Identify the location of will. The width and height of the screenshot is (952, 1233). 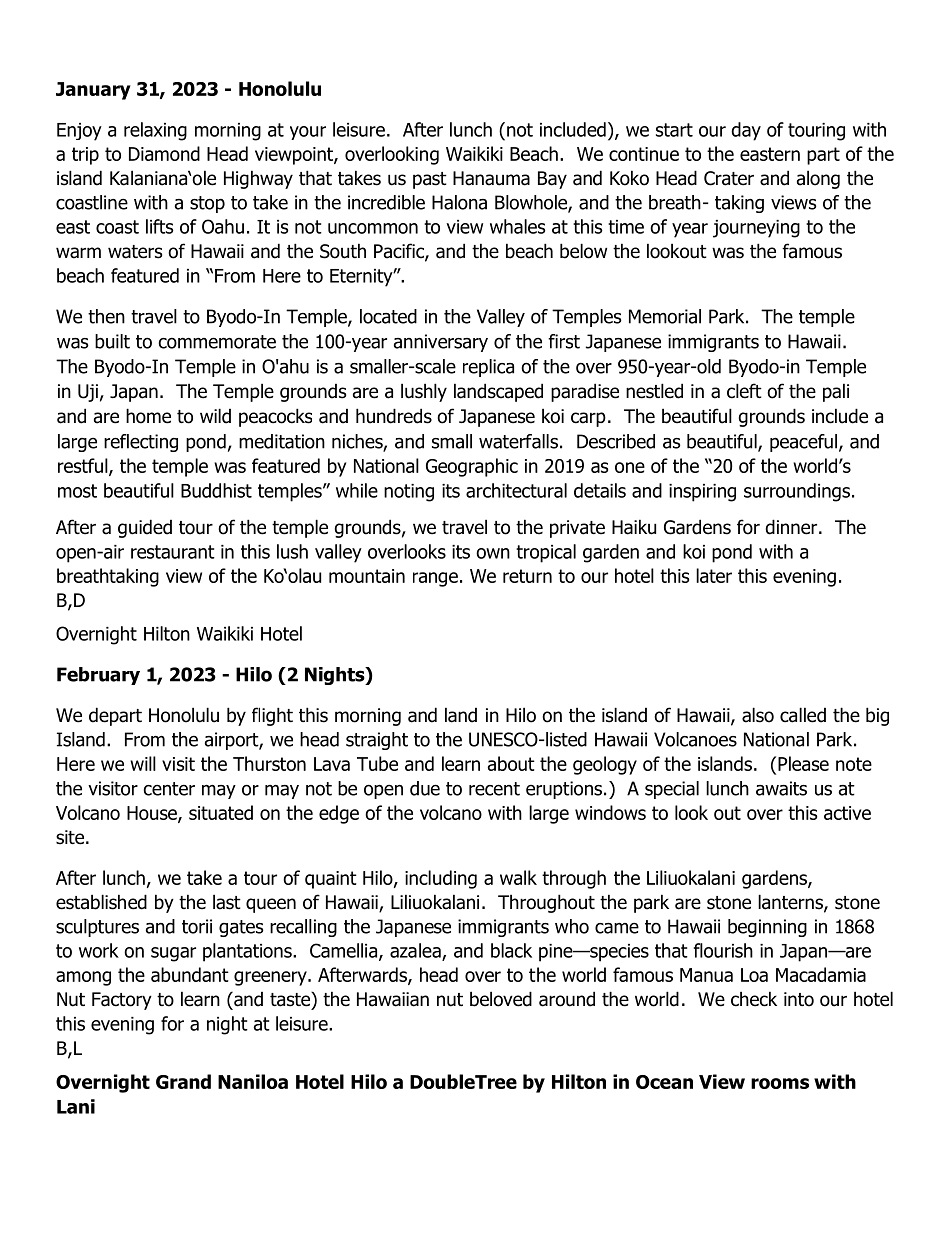
(143, 763).
